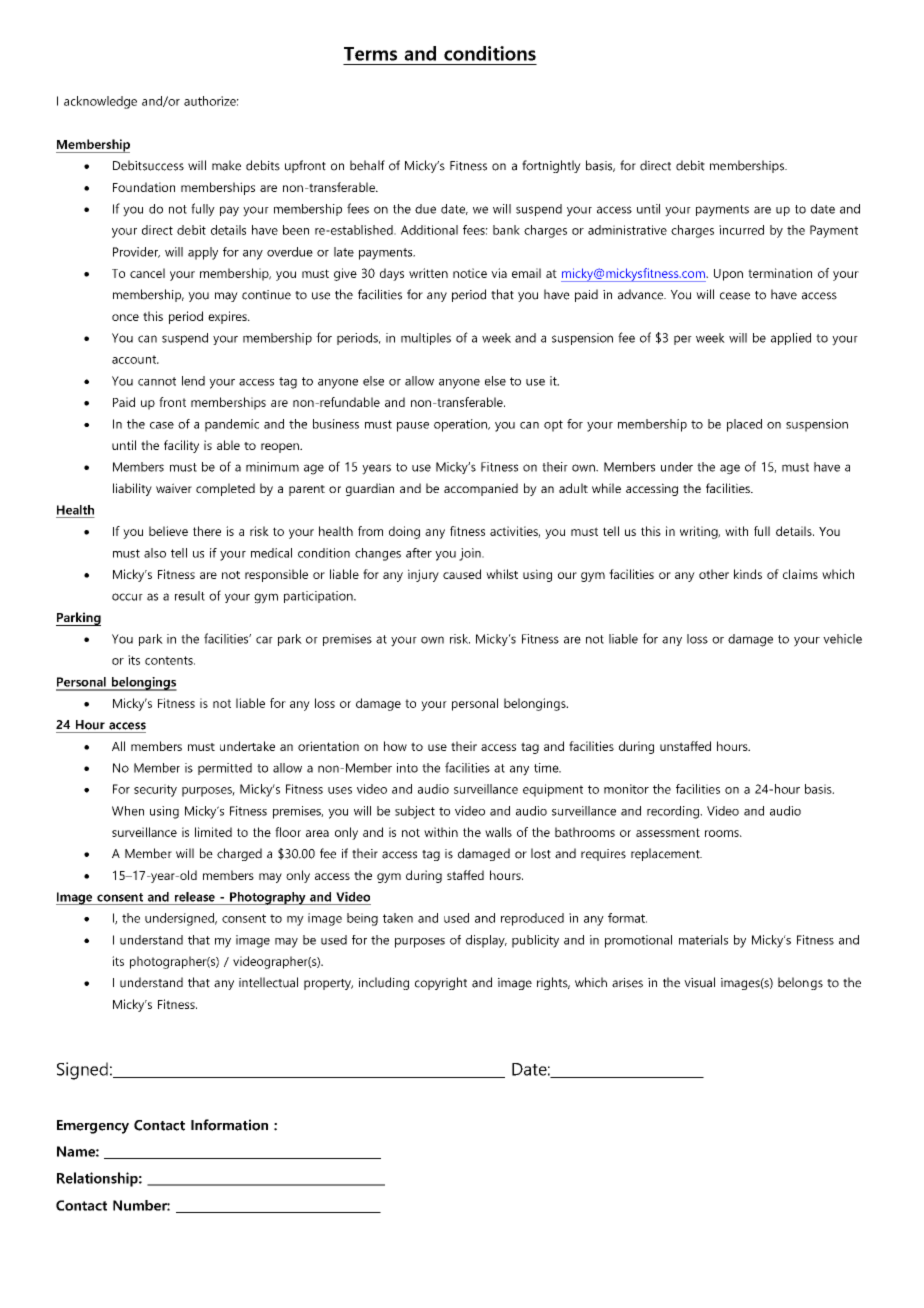 This screenshot has height=1308, width=924. I want to click on whilst, so click(502, 574).
